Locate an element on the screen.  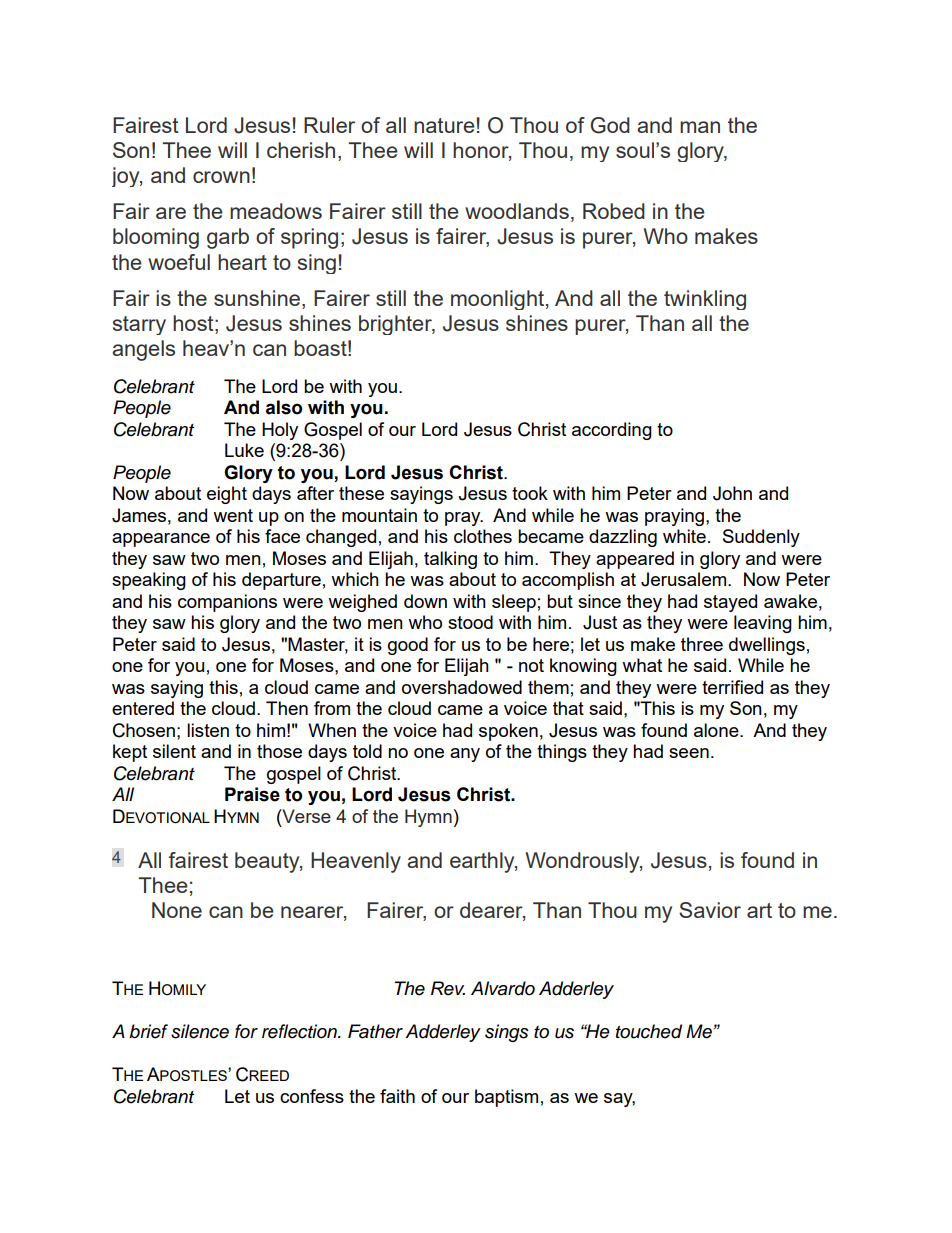
nature is located at coordinates (444, 125).
